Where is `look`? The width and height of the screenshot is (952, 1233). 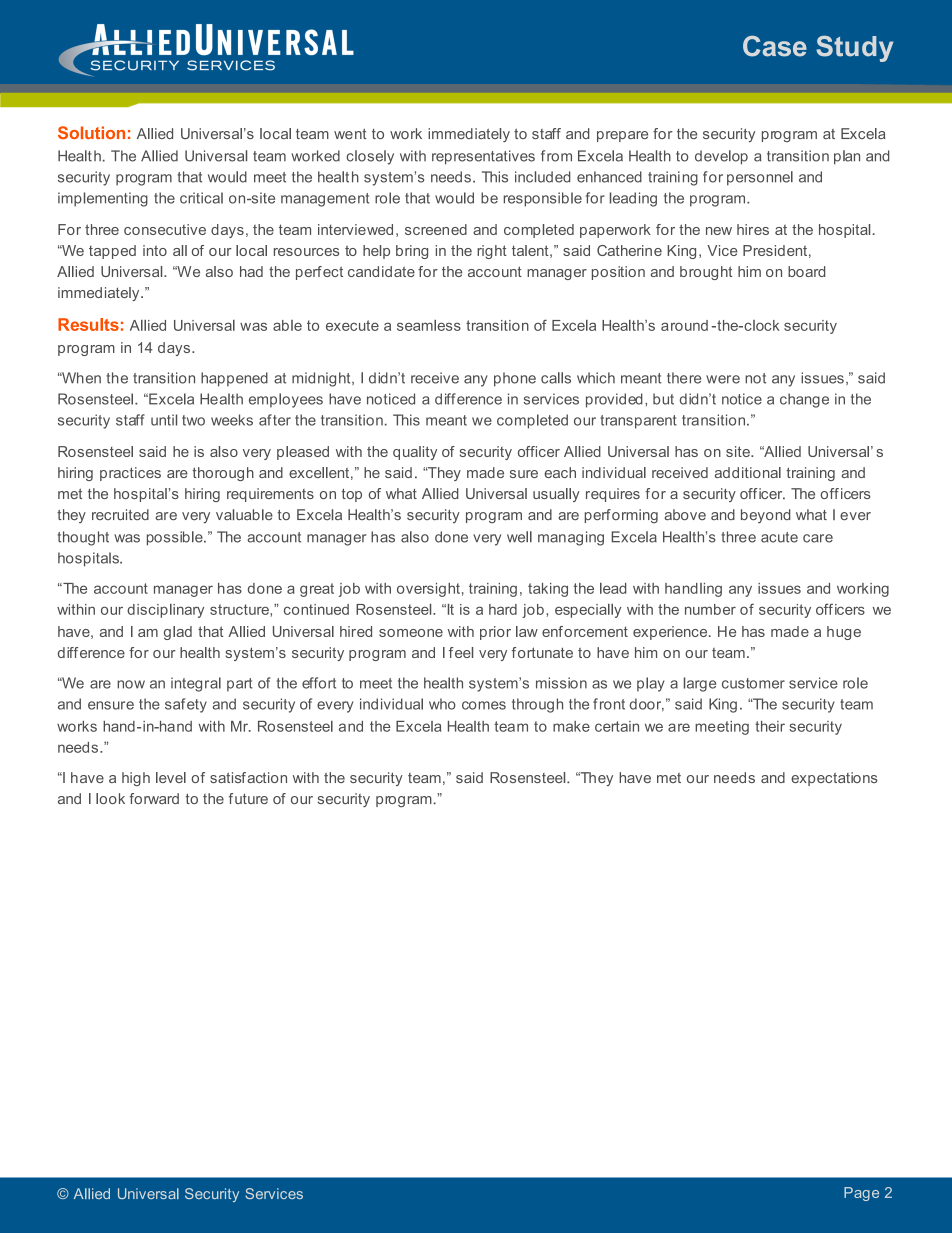
look is located at coordinates (110, 798).
